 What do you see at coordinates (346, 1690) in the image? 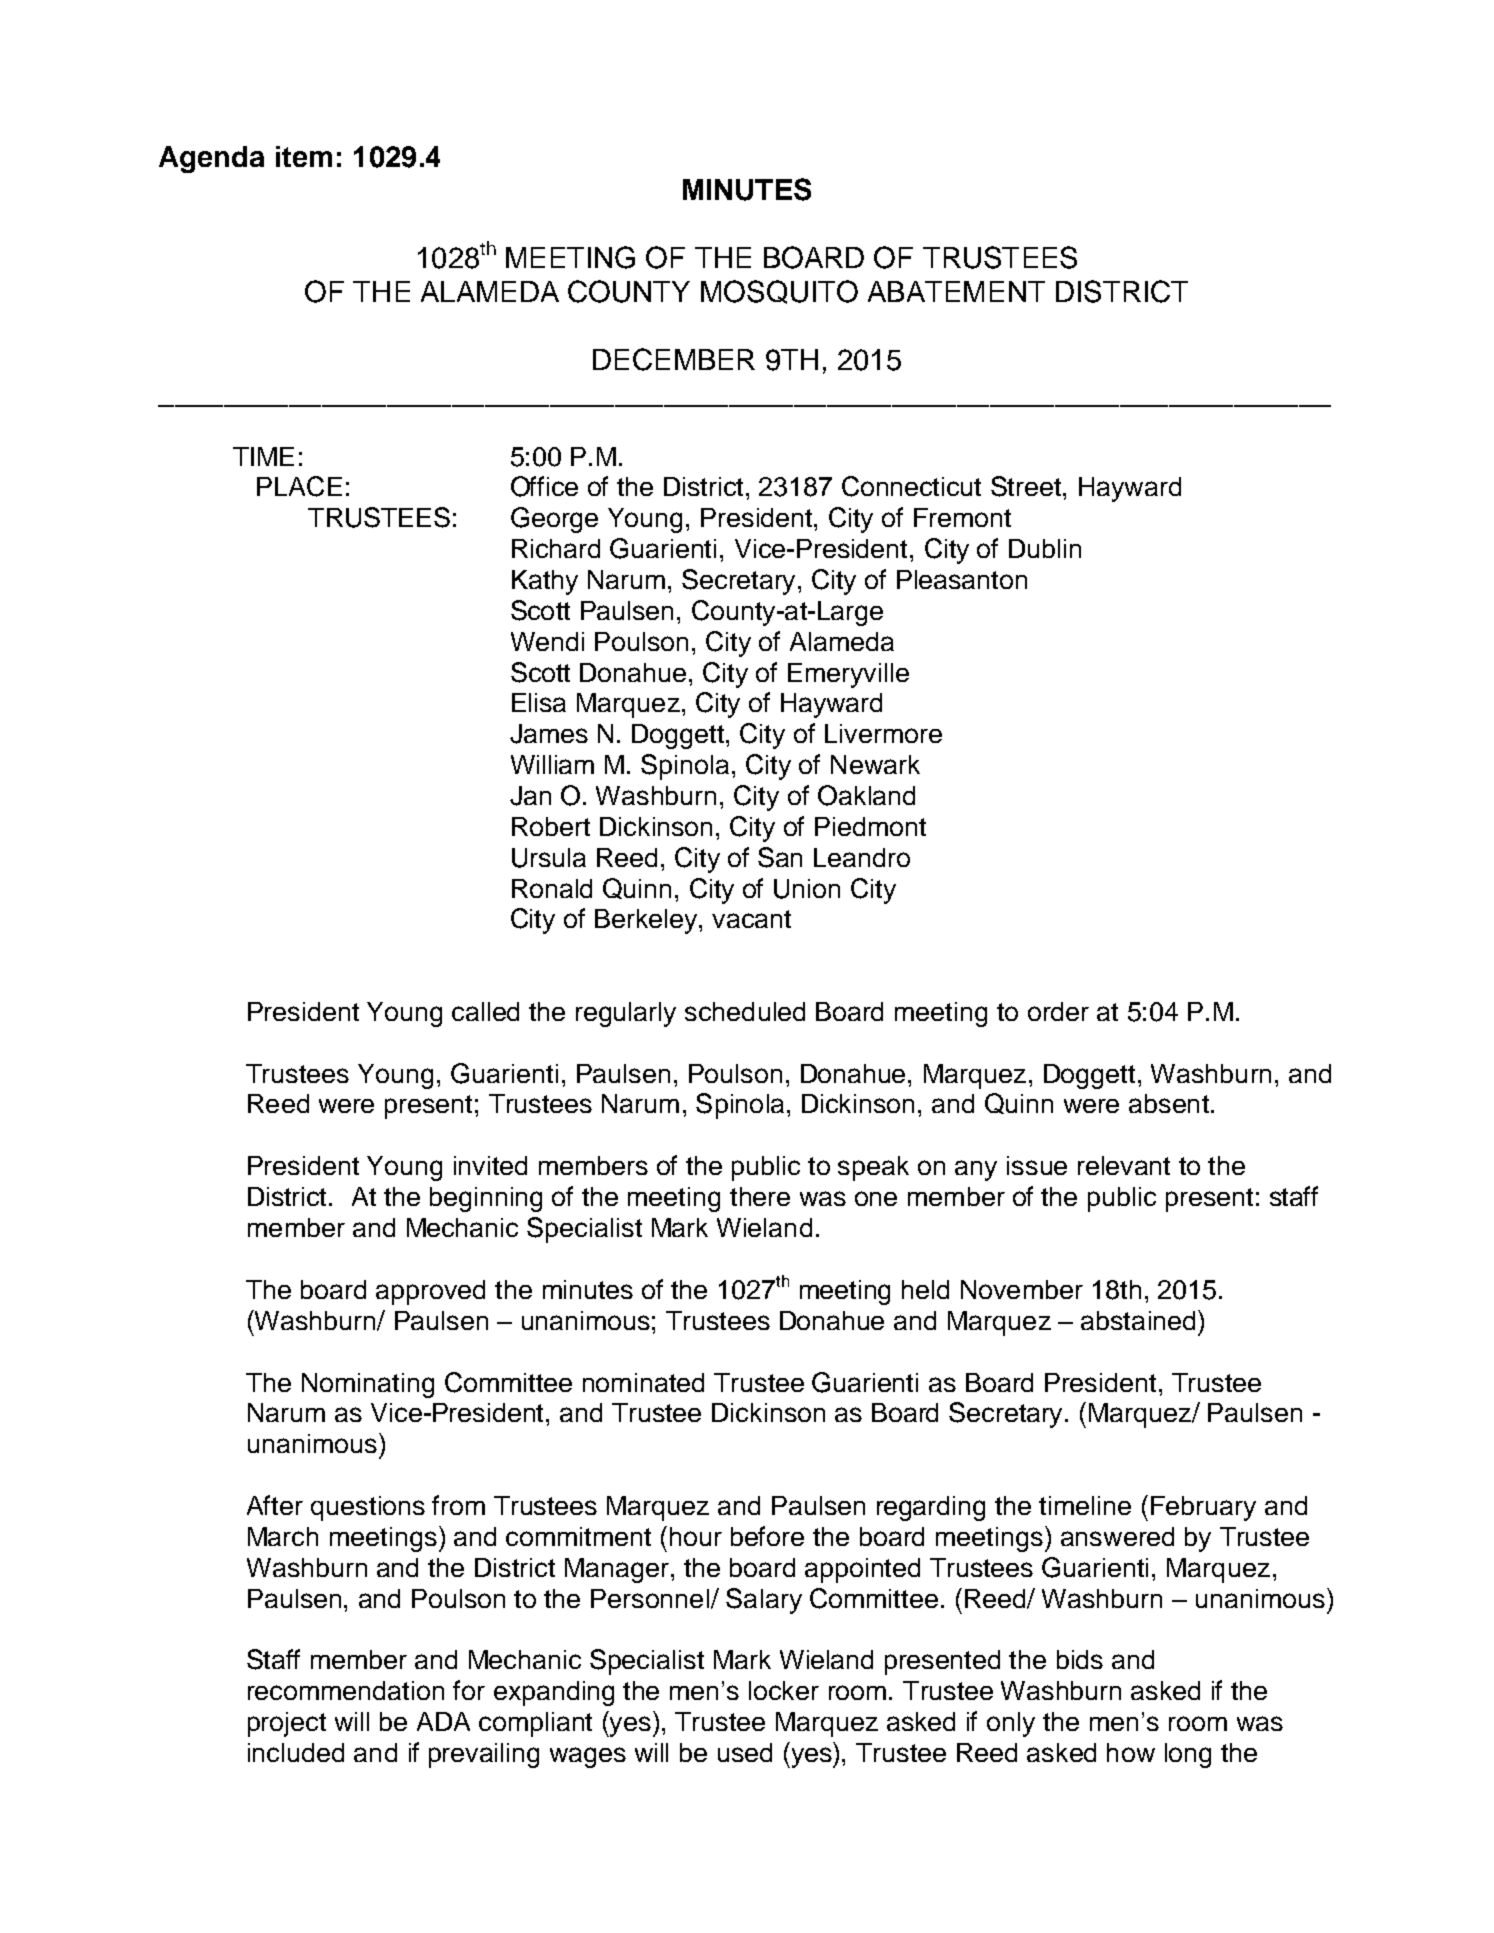
I see `recommendation` at bounding box center [346, 1690].
